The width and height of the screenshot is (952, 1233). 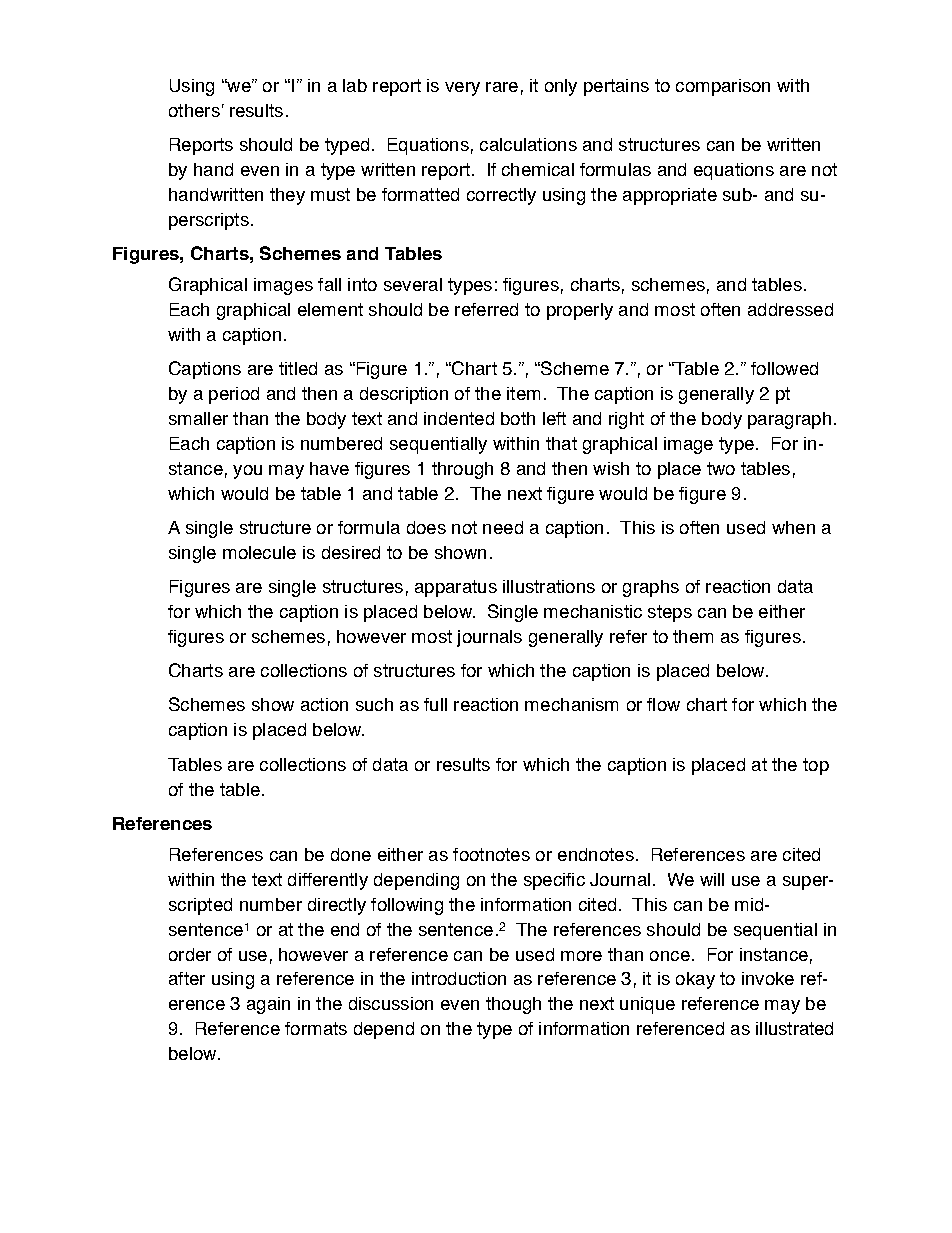 I want to click on through, so click(x=462, y=470).
